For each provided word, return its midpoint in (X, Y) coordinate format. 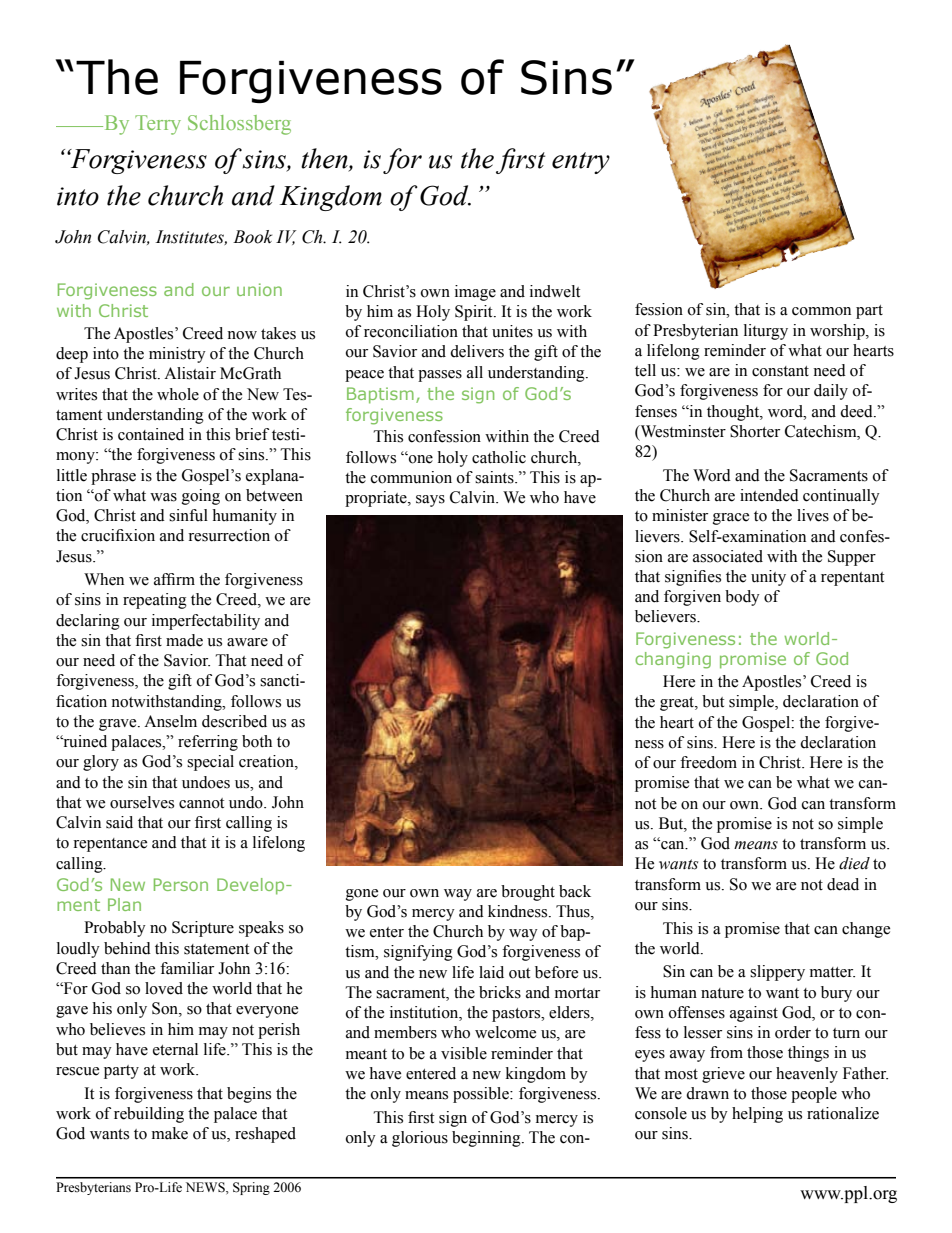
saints (495, 477)
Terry (158, 125)
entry (581, 163)
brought (528, 893)
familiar (187, 968)
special (210, 763)
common (821, 311)
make (170, 1133)
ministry (177, 355)
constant (780, 371)
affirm (174, 579)
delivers (477, 351)
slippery (777, 973)
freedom (708, 762)
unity (768, 578)
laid (491, 972)
